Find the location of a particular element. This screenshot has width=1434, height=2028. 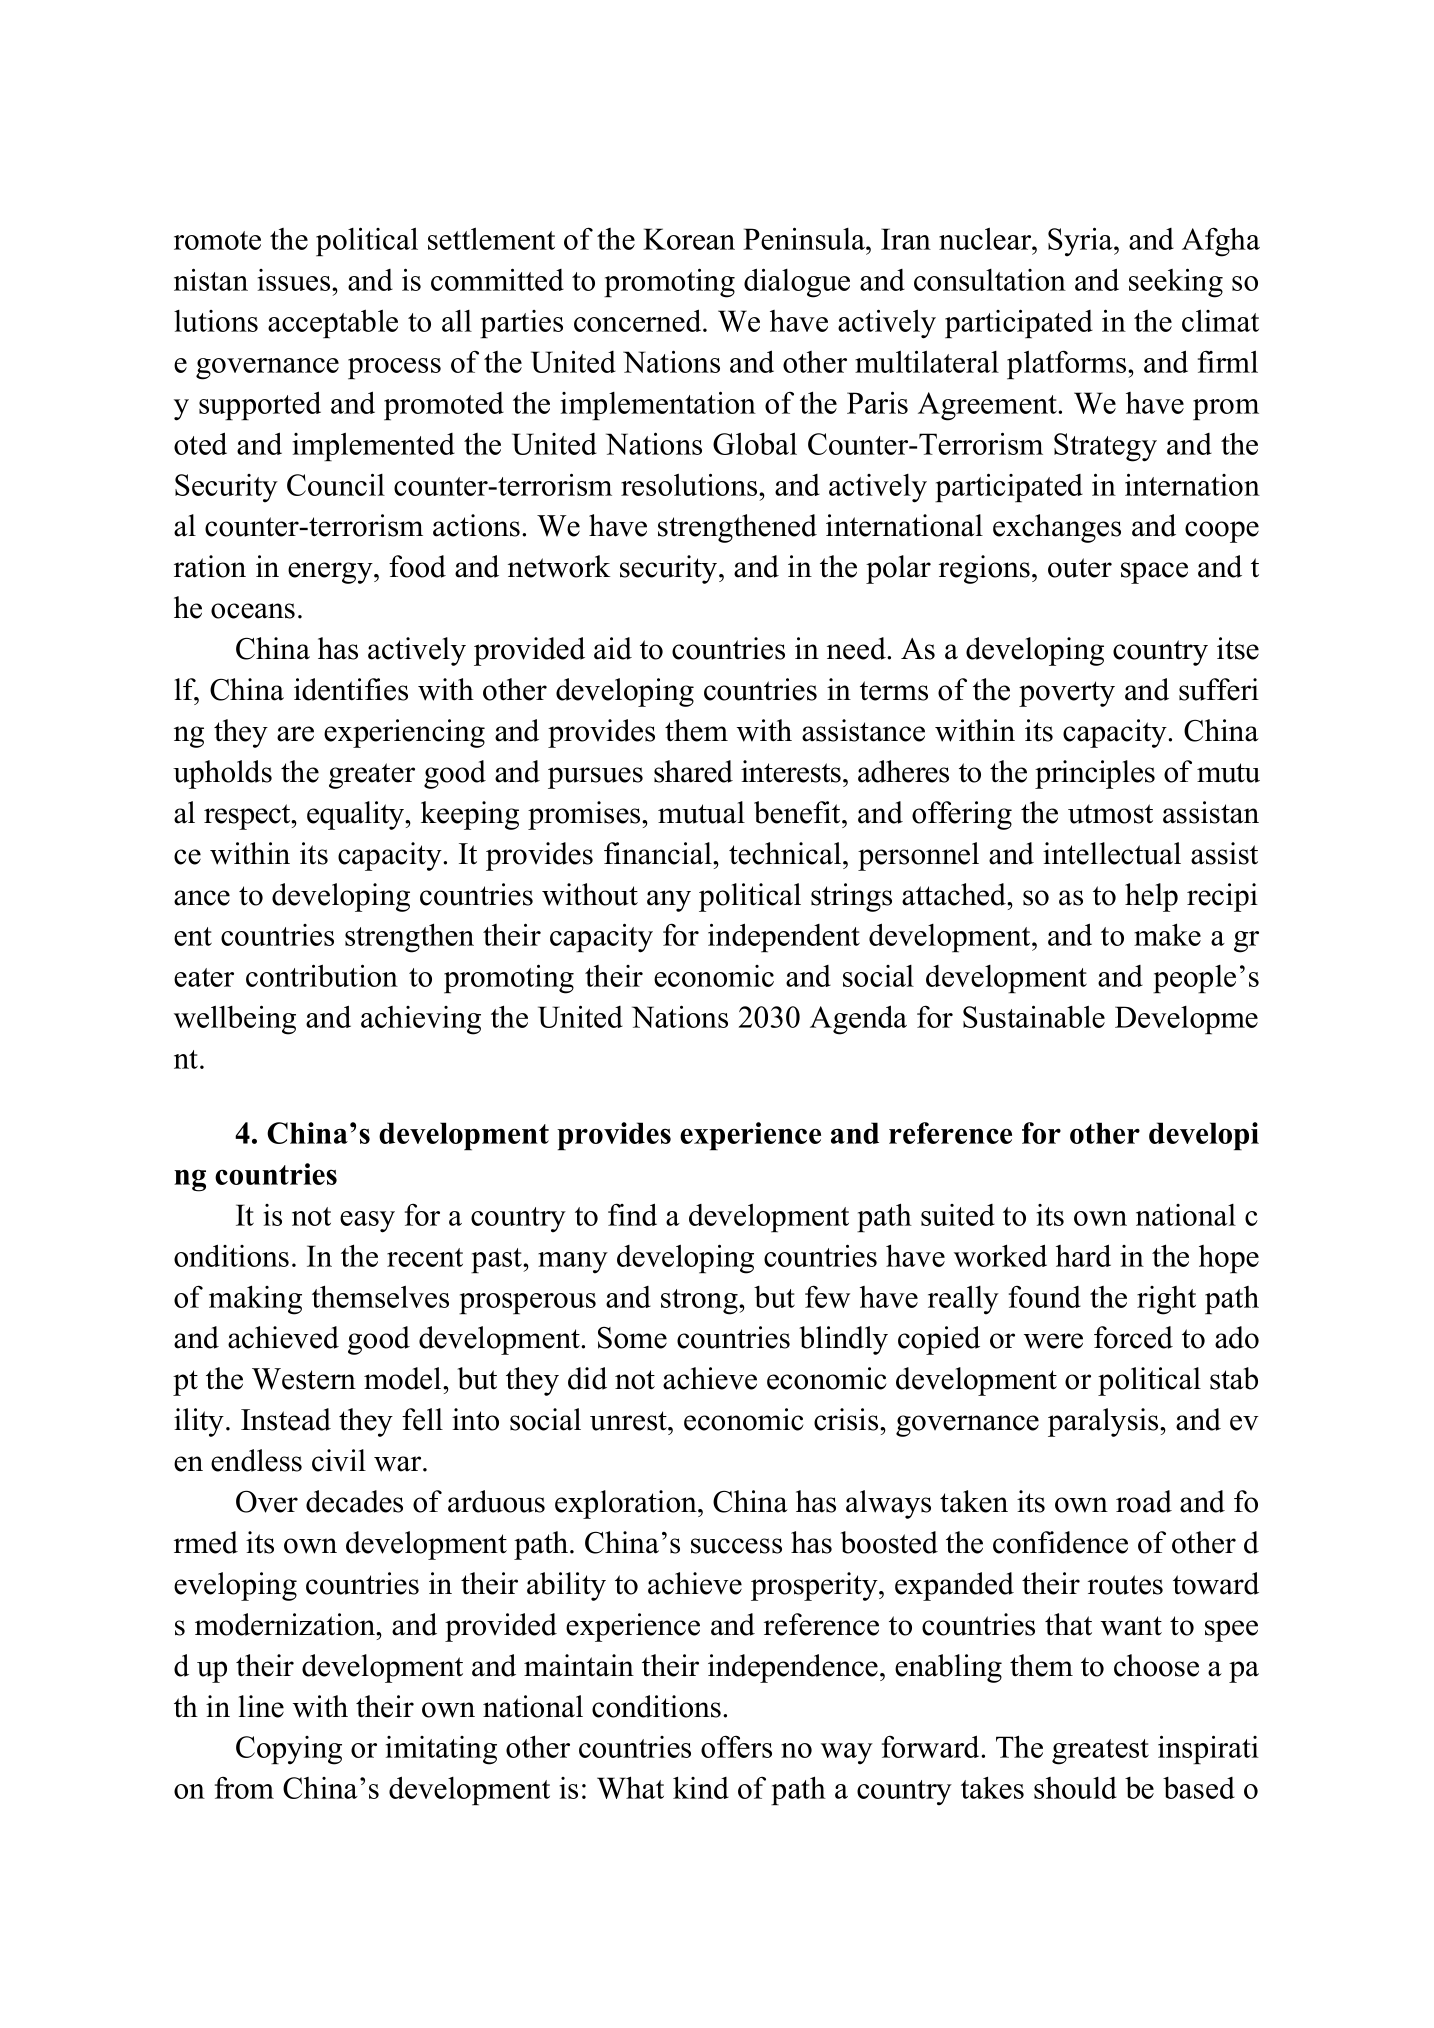

issues is located at coordinates (295, 280).
